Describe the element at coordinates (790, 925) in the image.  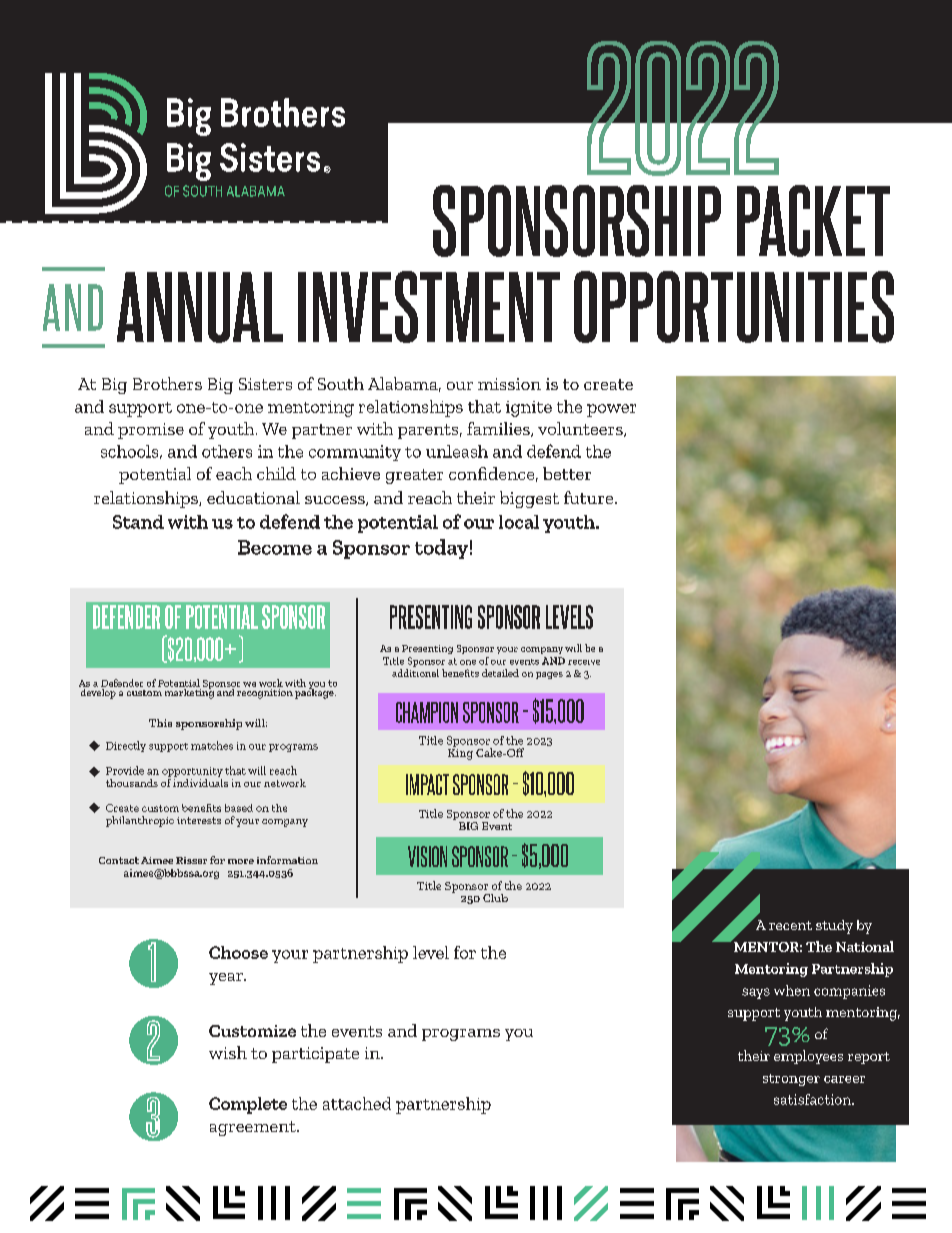
I see `recent` at that location.
